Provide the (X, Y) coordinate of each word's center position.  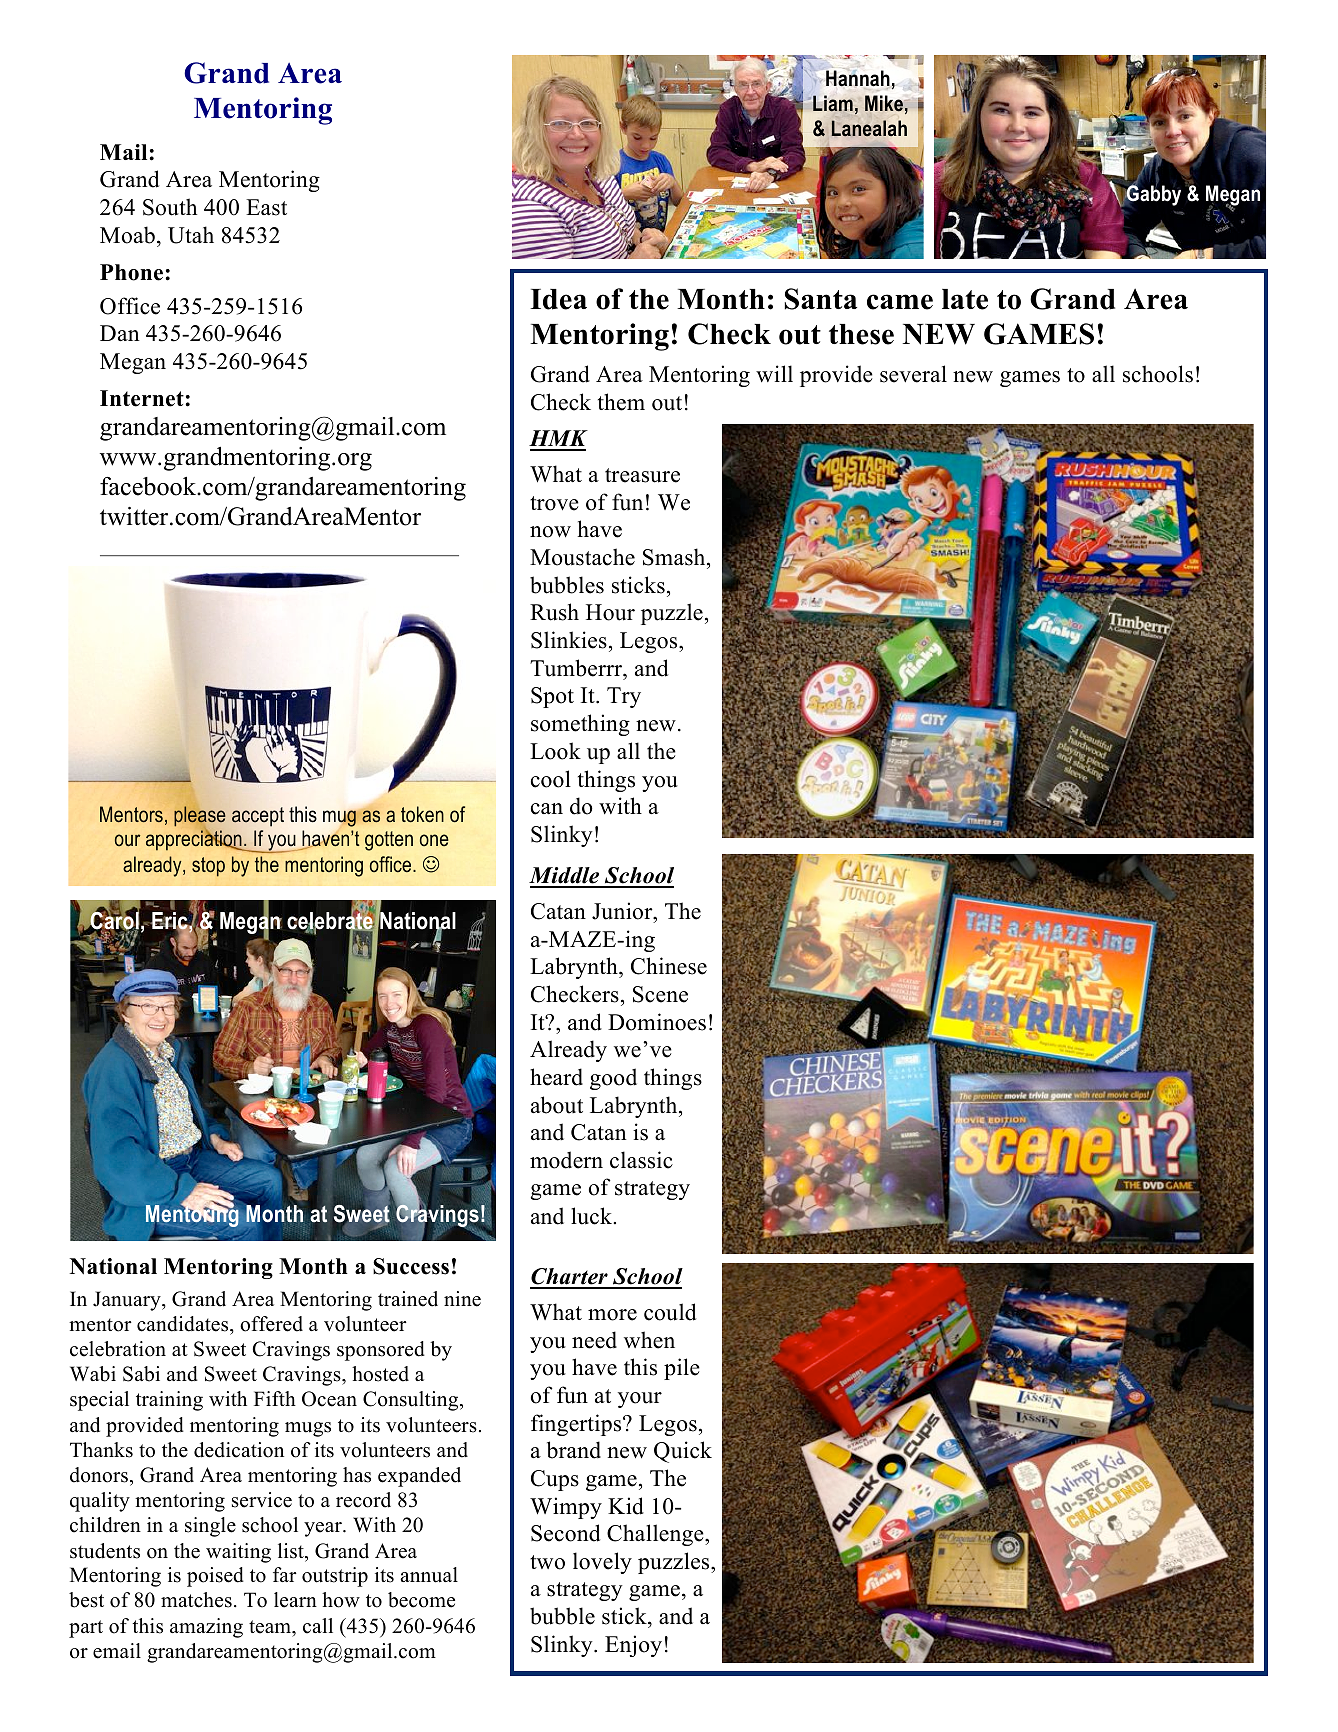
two (547, 1562)
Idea (558, 299)
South (170, 207)
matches (196, 1600)
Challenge (656, 1535)
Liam (833, 103)
